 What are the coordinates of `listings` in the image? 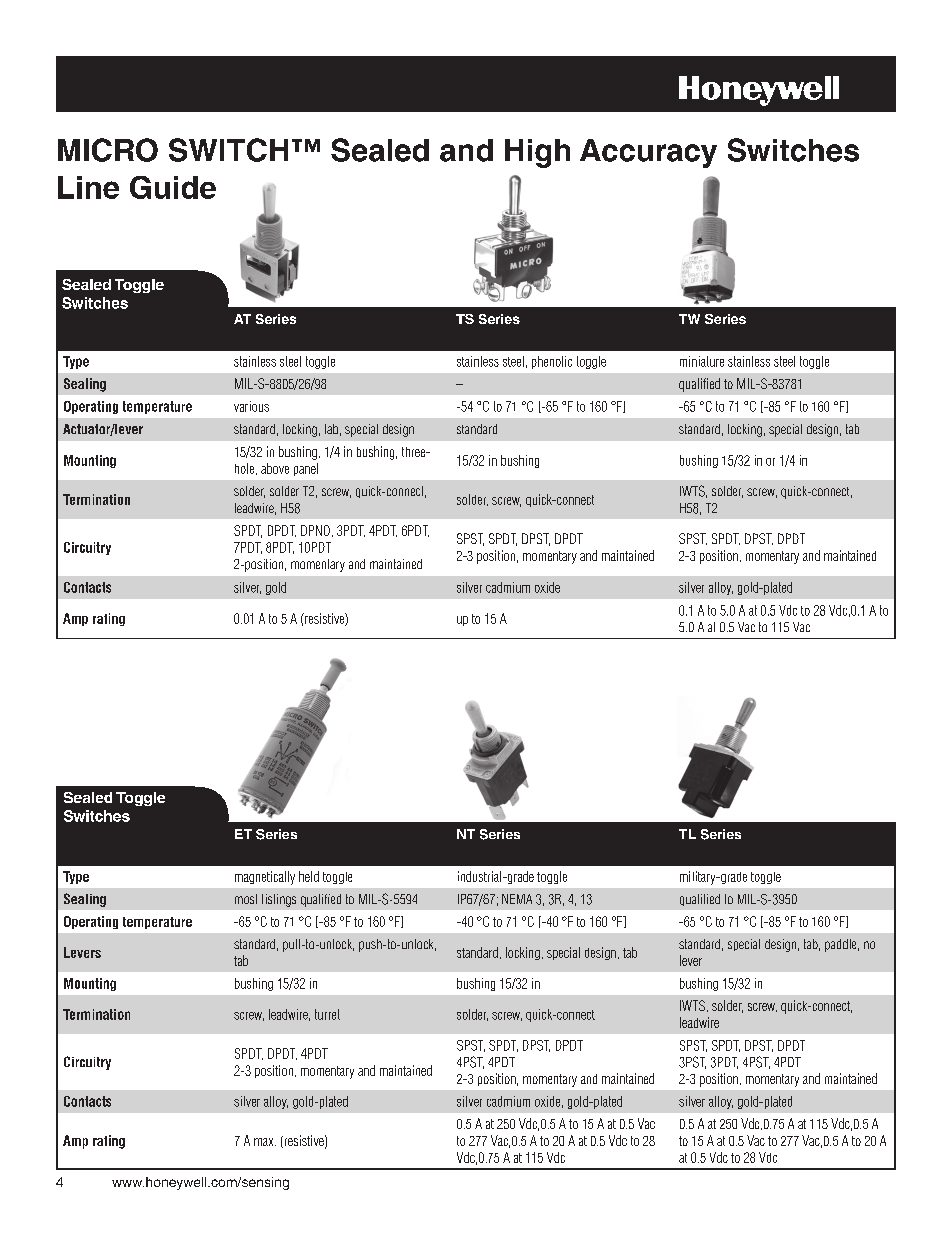 It's located at (279, 900).
